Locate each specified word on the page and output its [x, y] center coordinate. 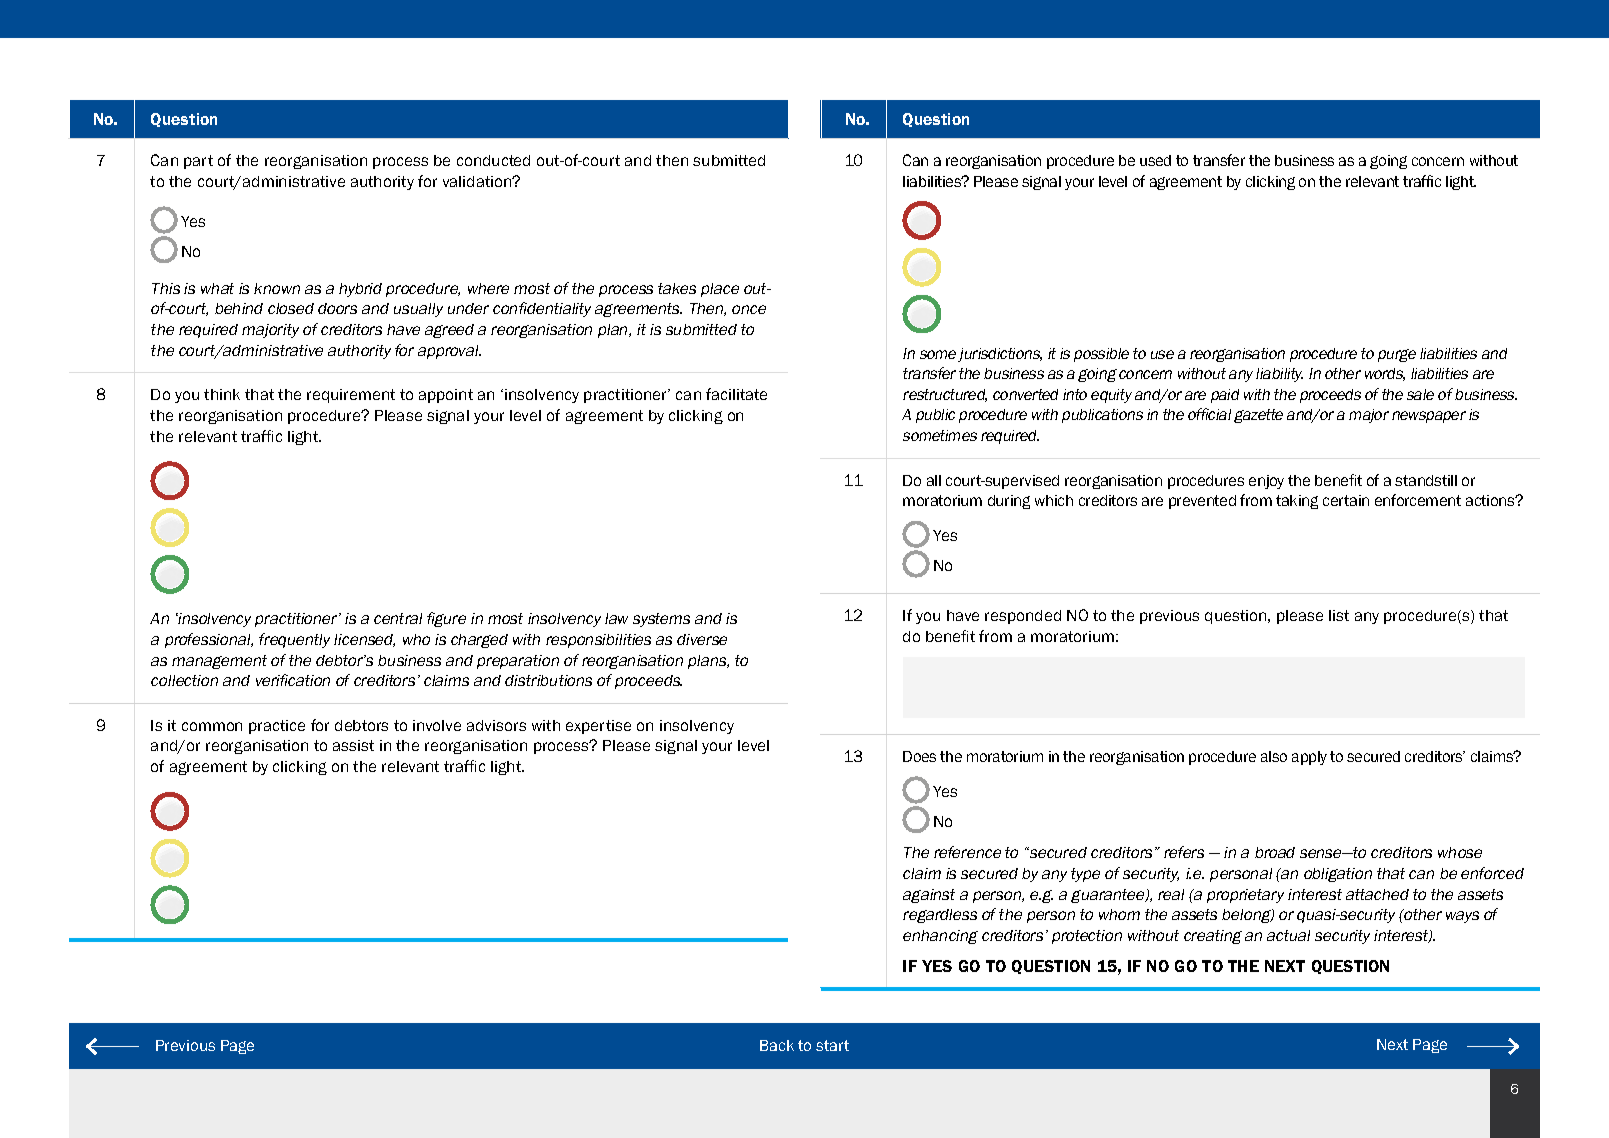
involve [437, 725]
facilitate [736, 394]
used [1155, 160]
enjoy [1266, 482]
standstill [1426, 480]
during [1009, 502]
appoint [446, 396]
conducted [493, 160]
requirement [351, 396]
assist [353, 745]
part [198, 162]
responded [1023, 617]
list [1339, 615]
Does [919, 756]
